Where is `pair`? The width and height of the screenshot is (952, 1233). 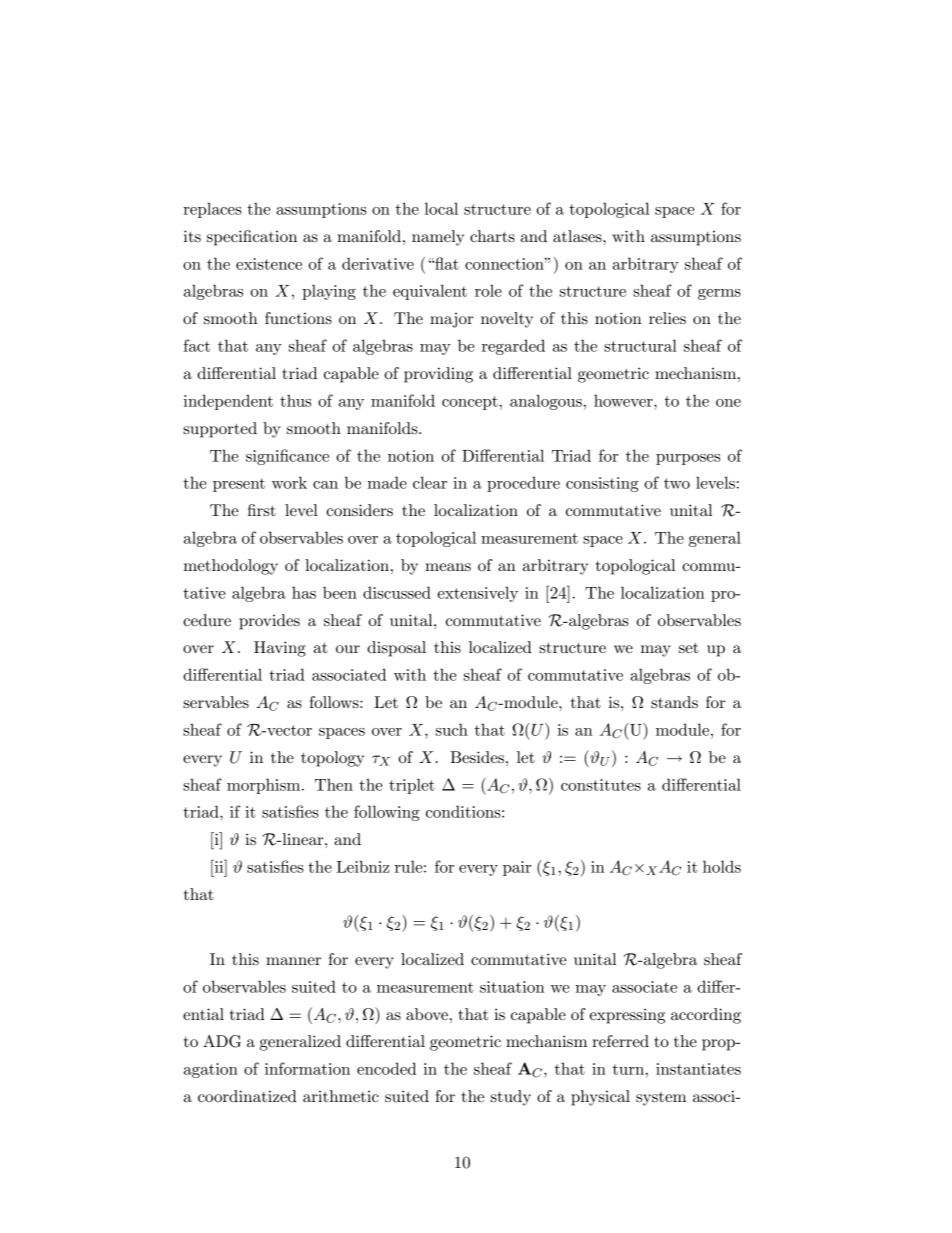 pair is located at coordinates (517, 868).
